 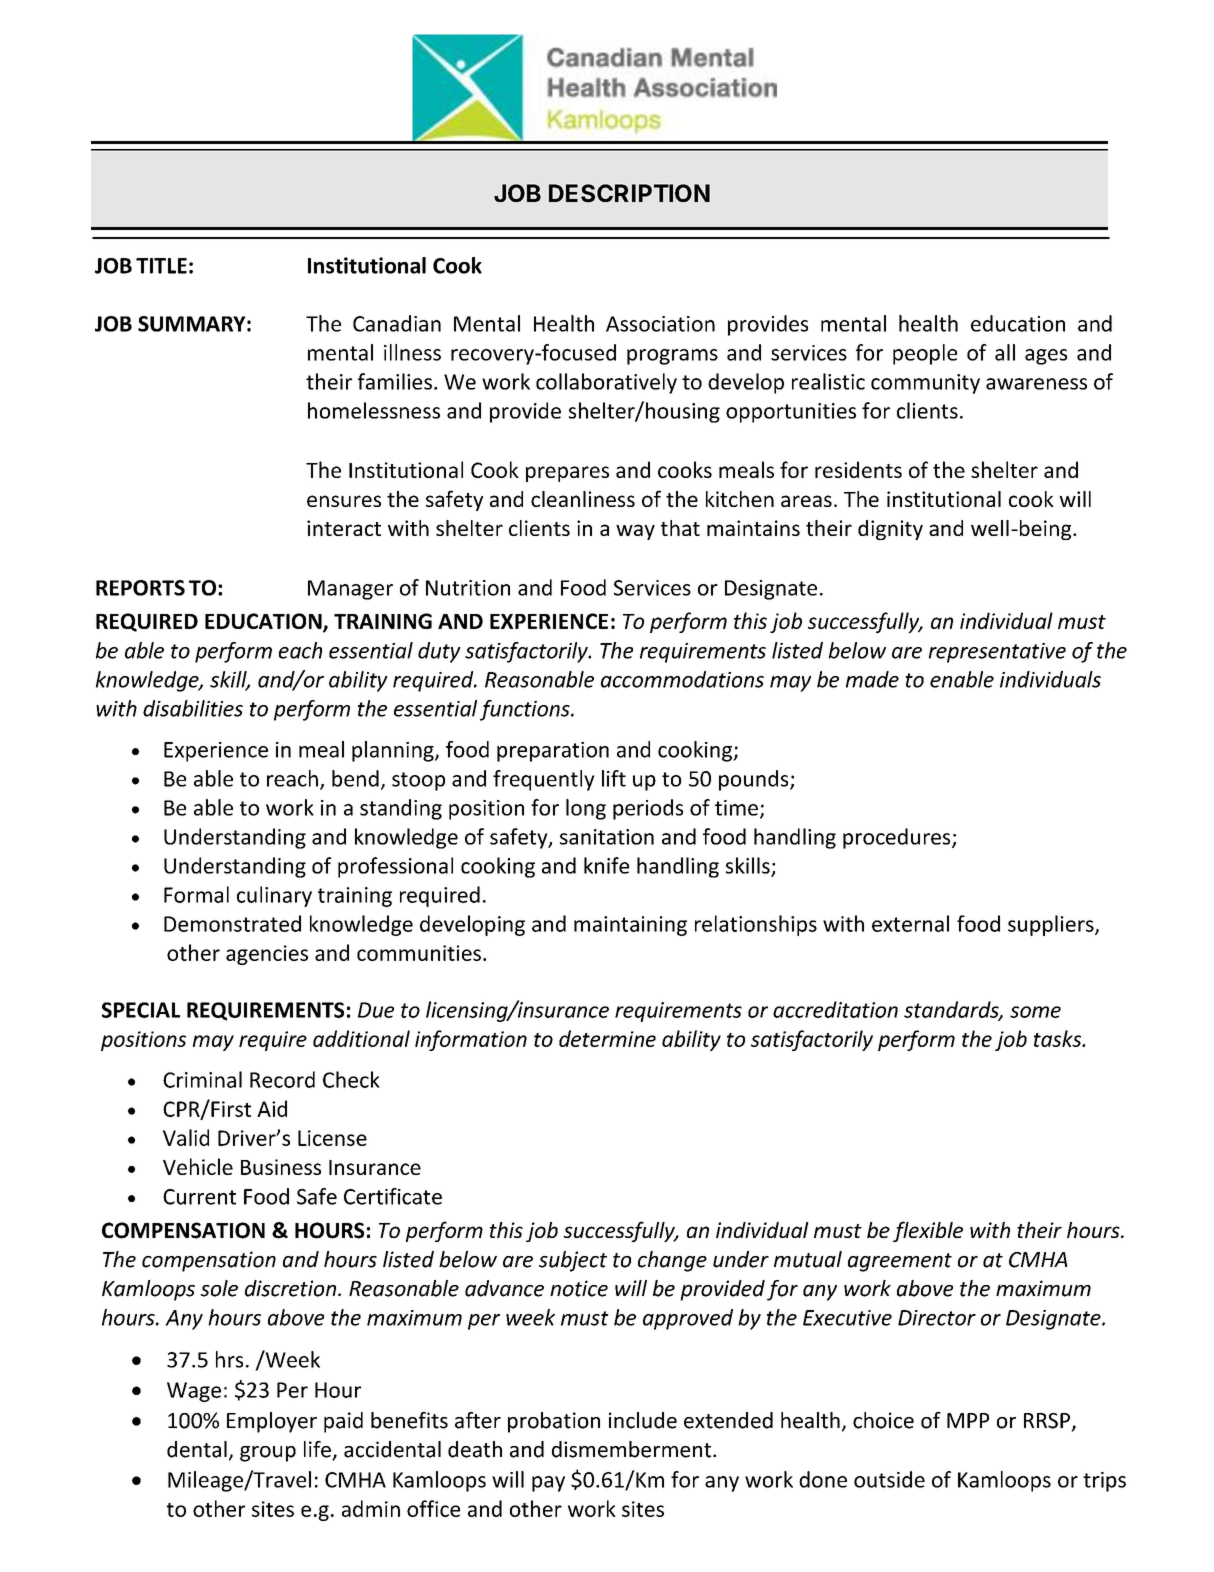 What do you see at coordinates (161, 266) in the document?
I see `TITLE` at bounding box center [161, 266].
